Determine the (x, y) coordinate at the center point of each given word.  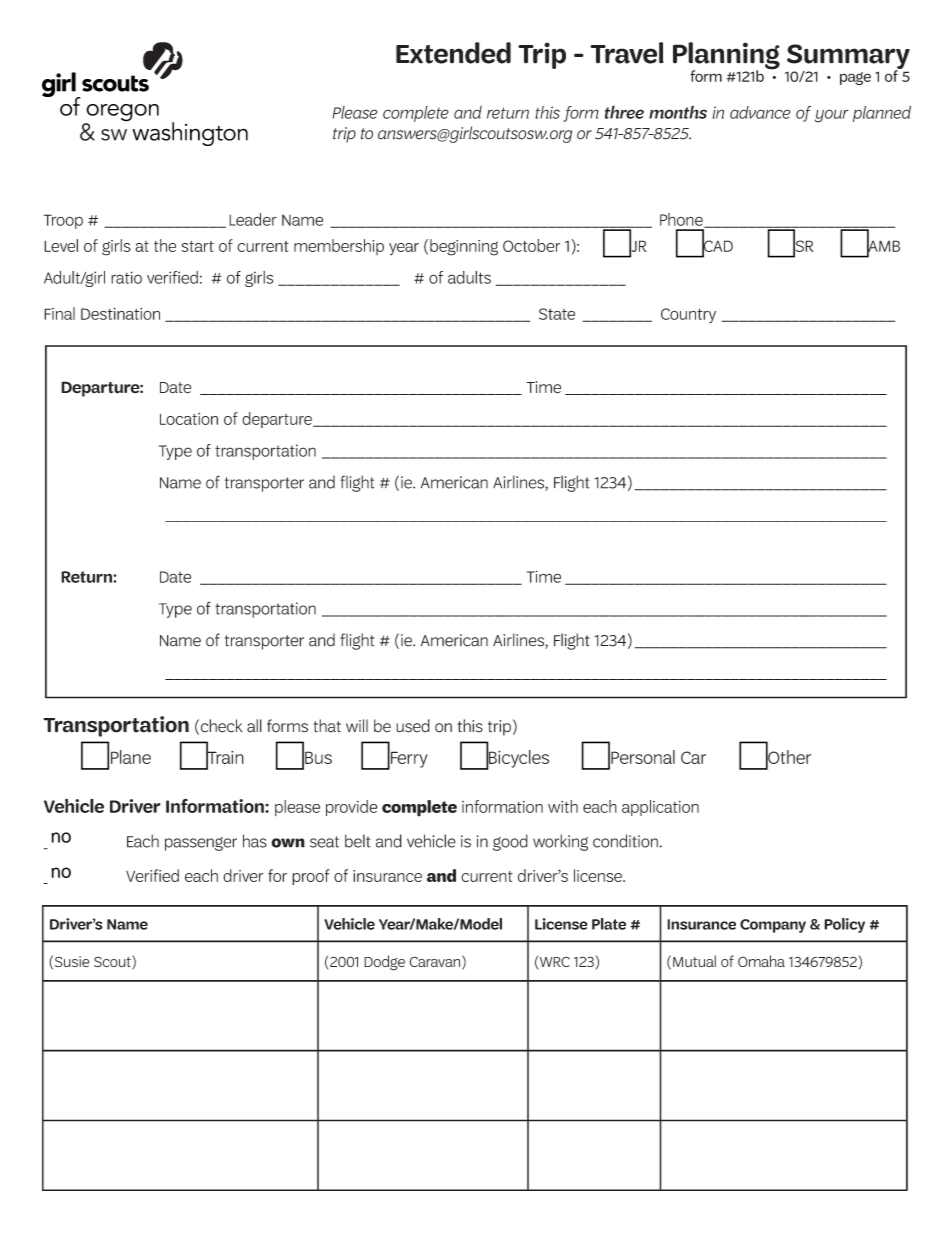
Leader (253, 219)
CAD (717, 246)
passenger (201, 844)
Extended (453, 53)
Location (189, 419)
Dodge (384, 963)
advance (760, 112)
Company (773, 926)
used (413, 726)
